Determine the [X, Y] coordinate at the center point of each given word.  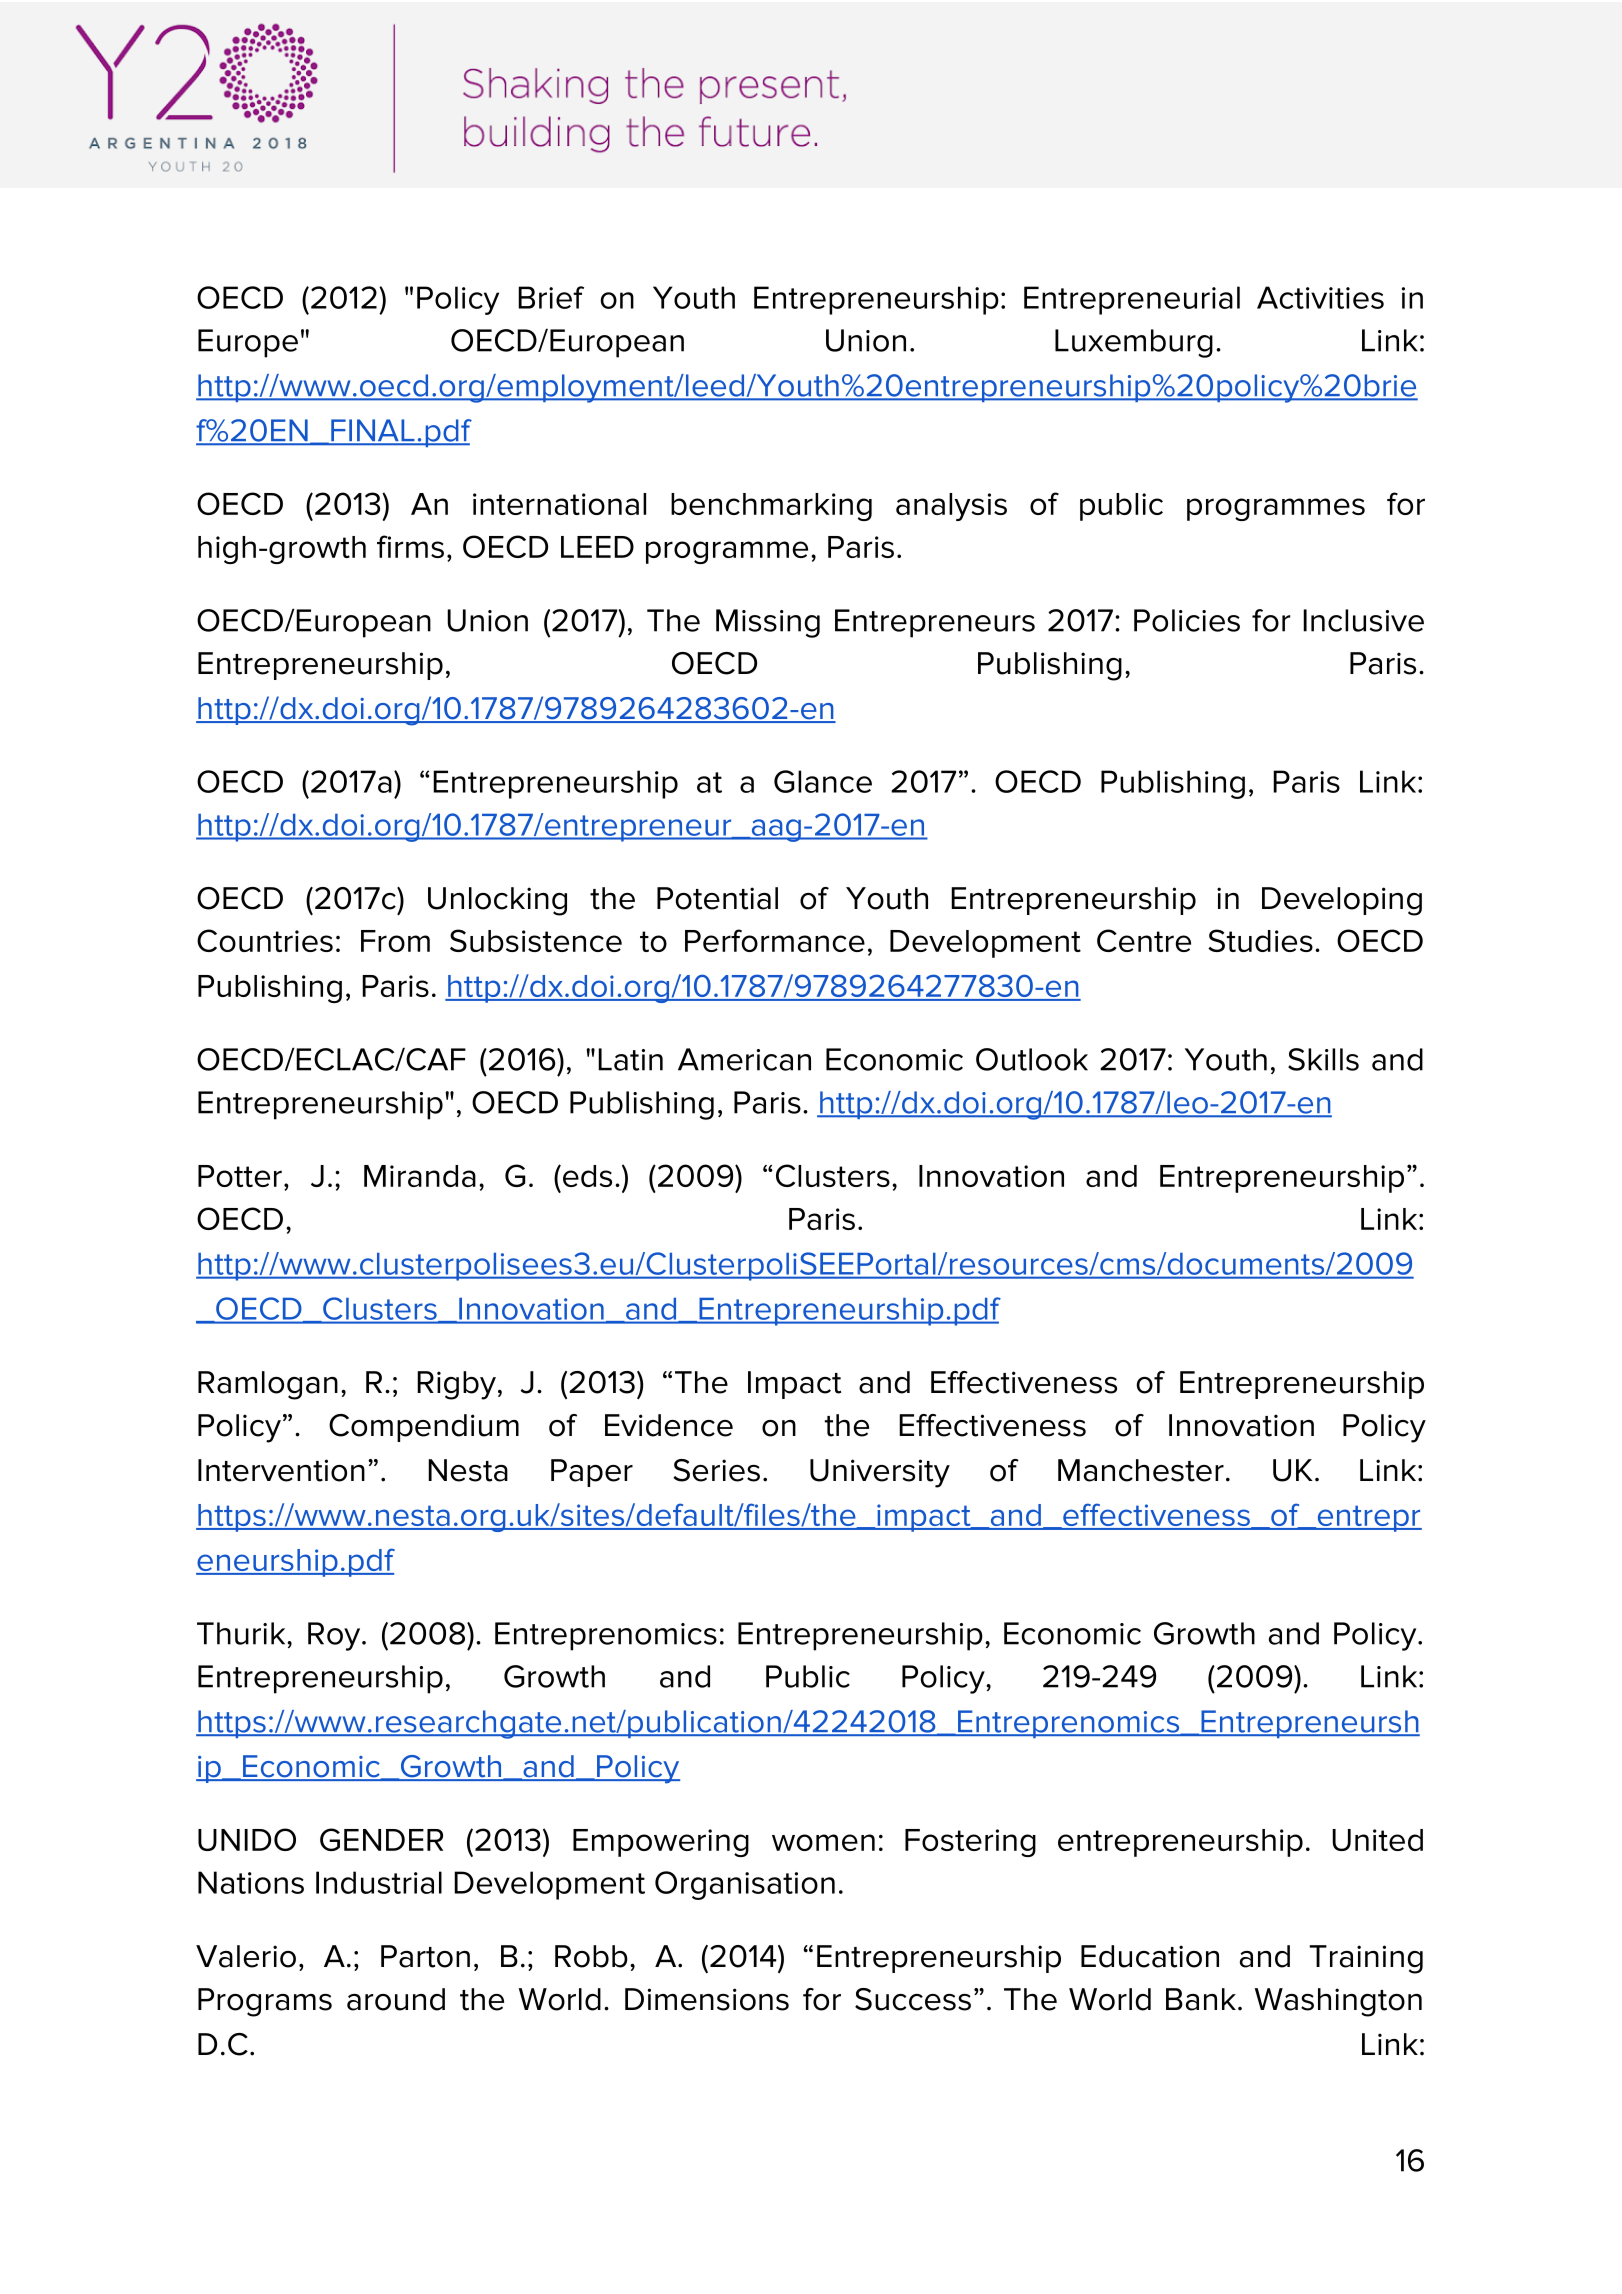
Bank [1201, 1999]
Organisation [745, 1885]
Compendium [424, 1428]
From [395, 941]
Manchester [1141, 1470]
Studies [1260, 940]
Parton [425, 1956]
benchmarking [771, 507]
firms [410, 546]
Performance [775, 940]
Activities [1320, 297]
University [880, 1473]
